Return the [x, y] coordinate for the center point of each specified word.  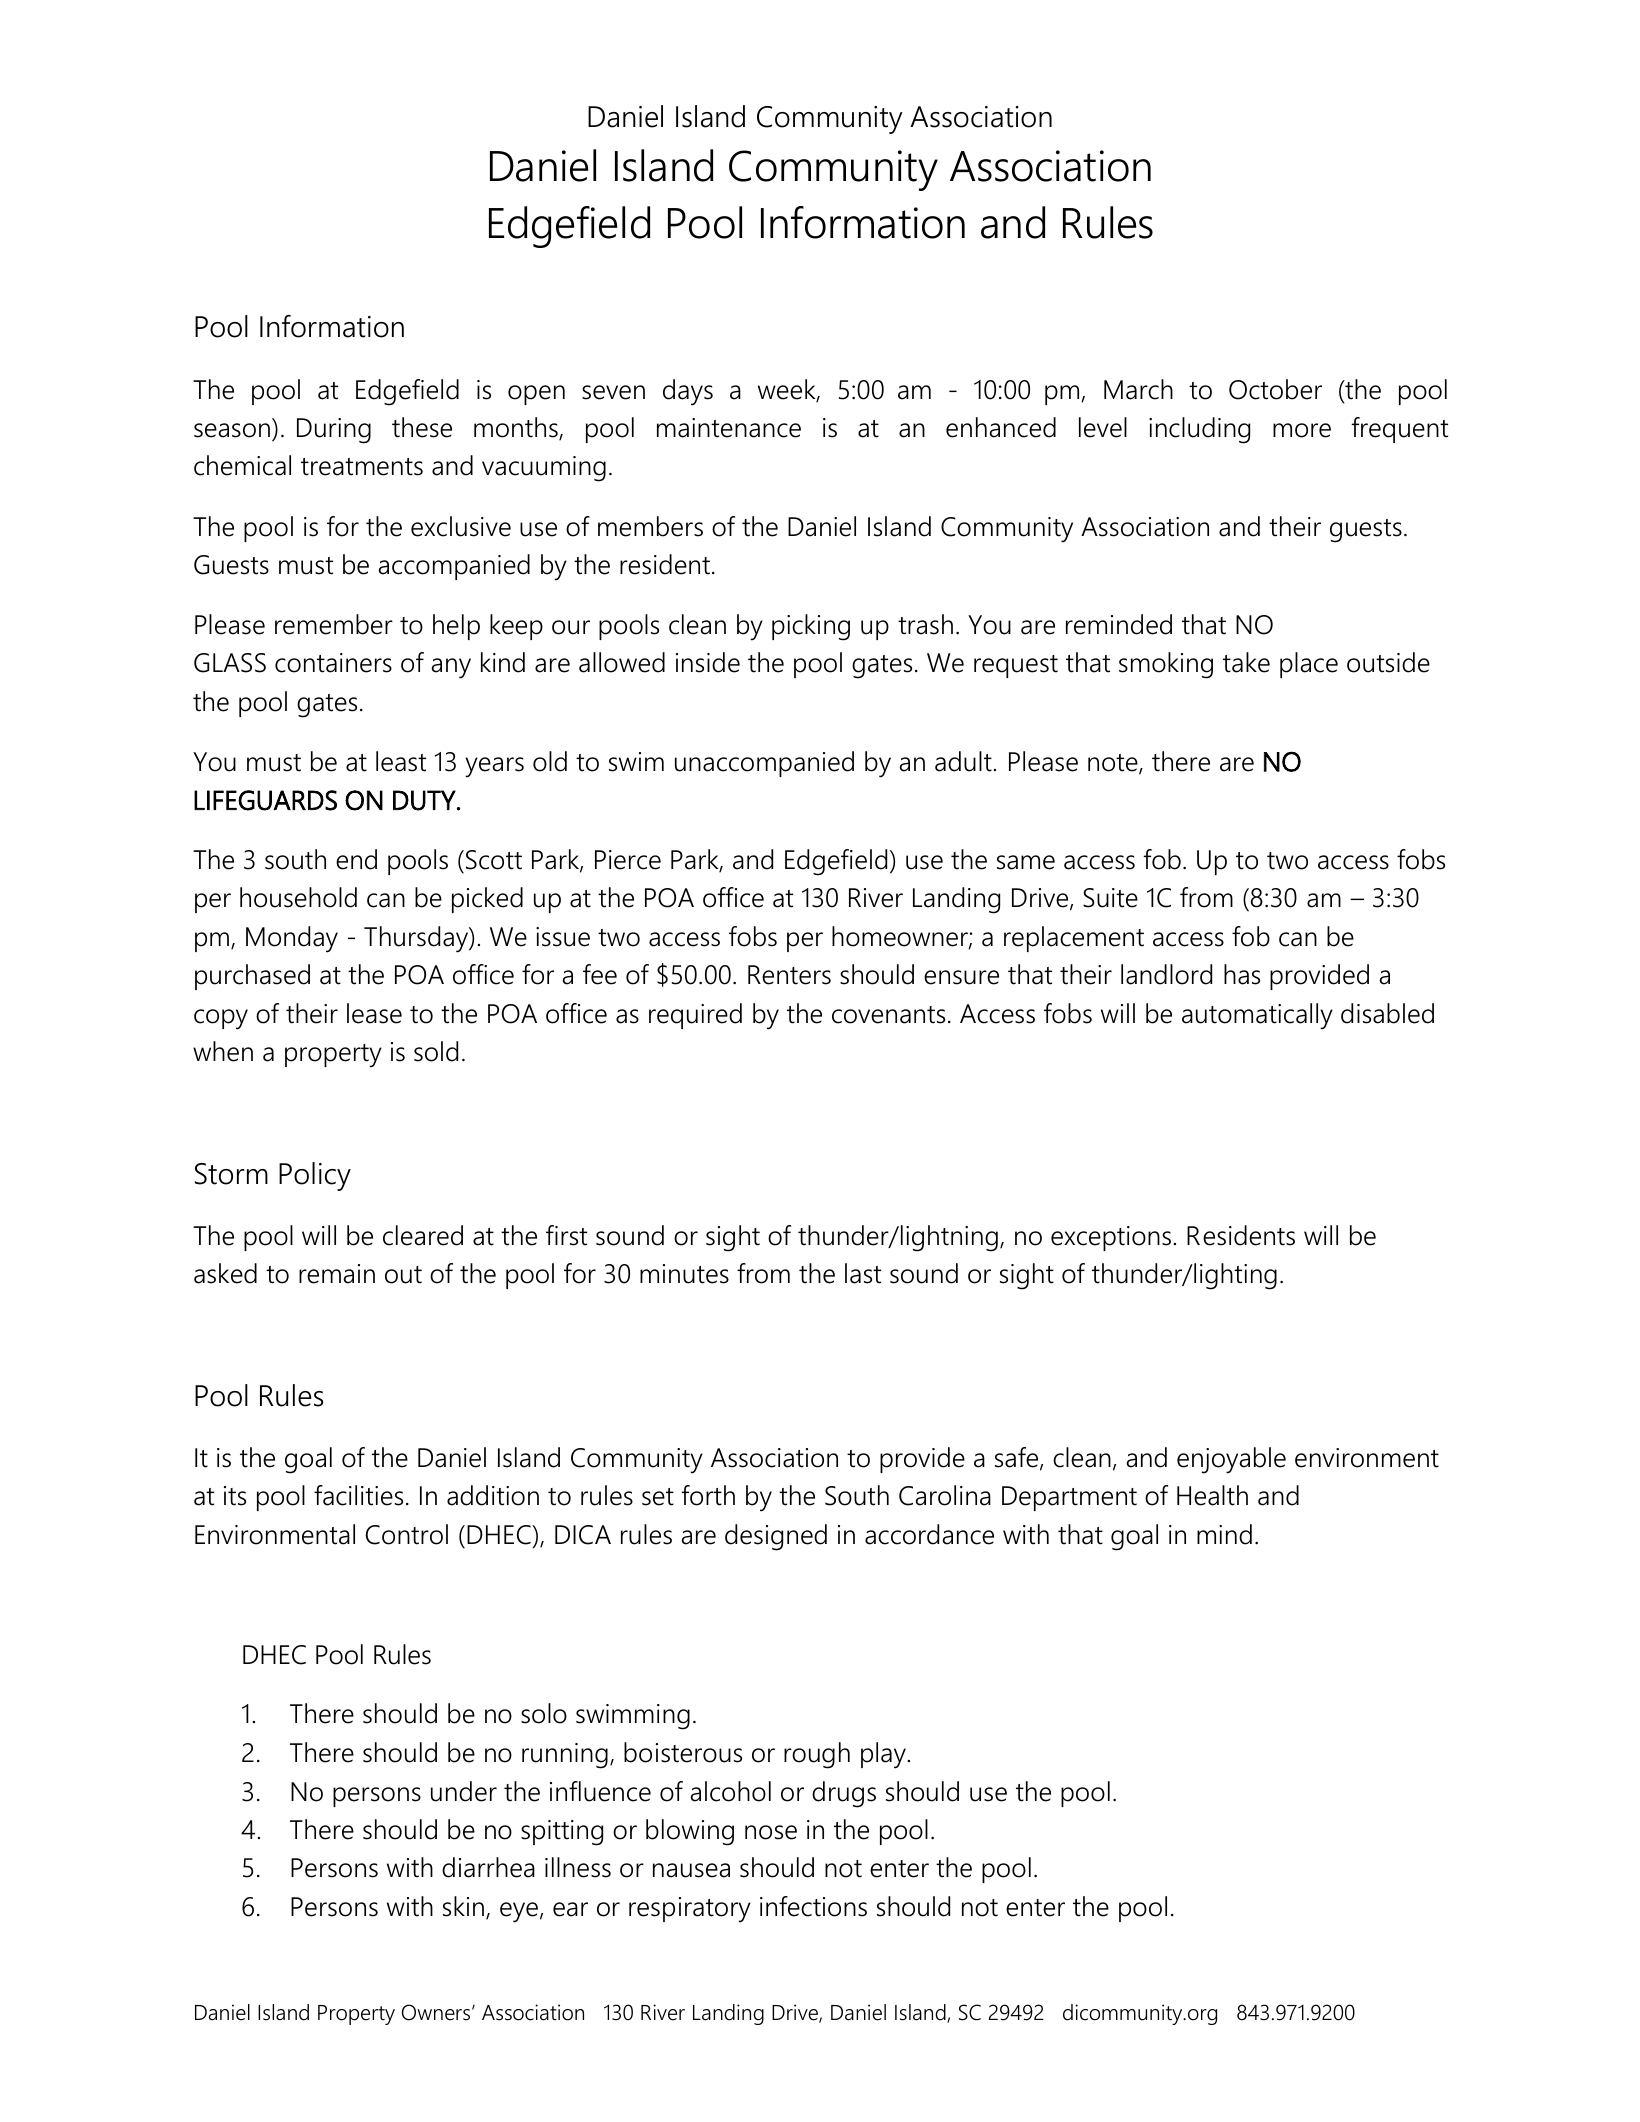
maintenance [729, 428]
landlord [1166, 974]
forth [708, 1495]
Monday [292, 939]
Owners [437, 2012]
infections [813, 1906]
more [1302, 430]
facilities [358, 1495]
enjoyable [1231, 1460]
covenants [888, 1015]
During [334, 431]
